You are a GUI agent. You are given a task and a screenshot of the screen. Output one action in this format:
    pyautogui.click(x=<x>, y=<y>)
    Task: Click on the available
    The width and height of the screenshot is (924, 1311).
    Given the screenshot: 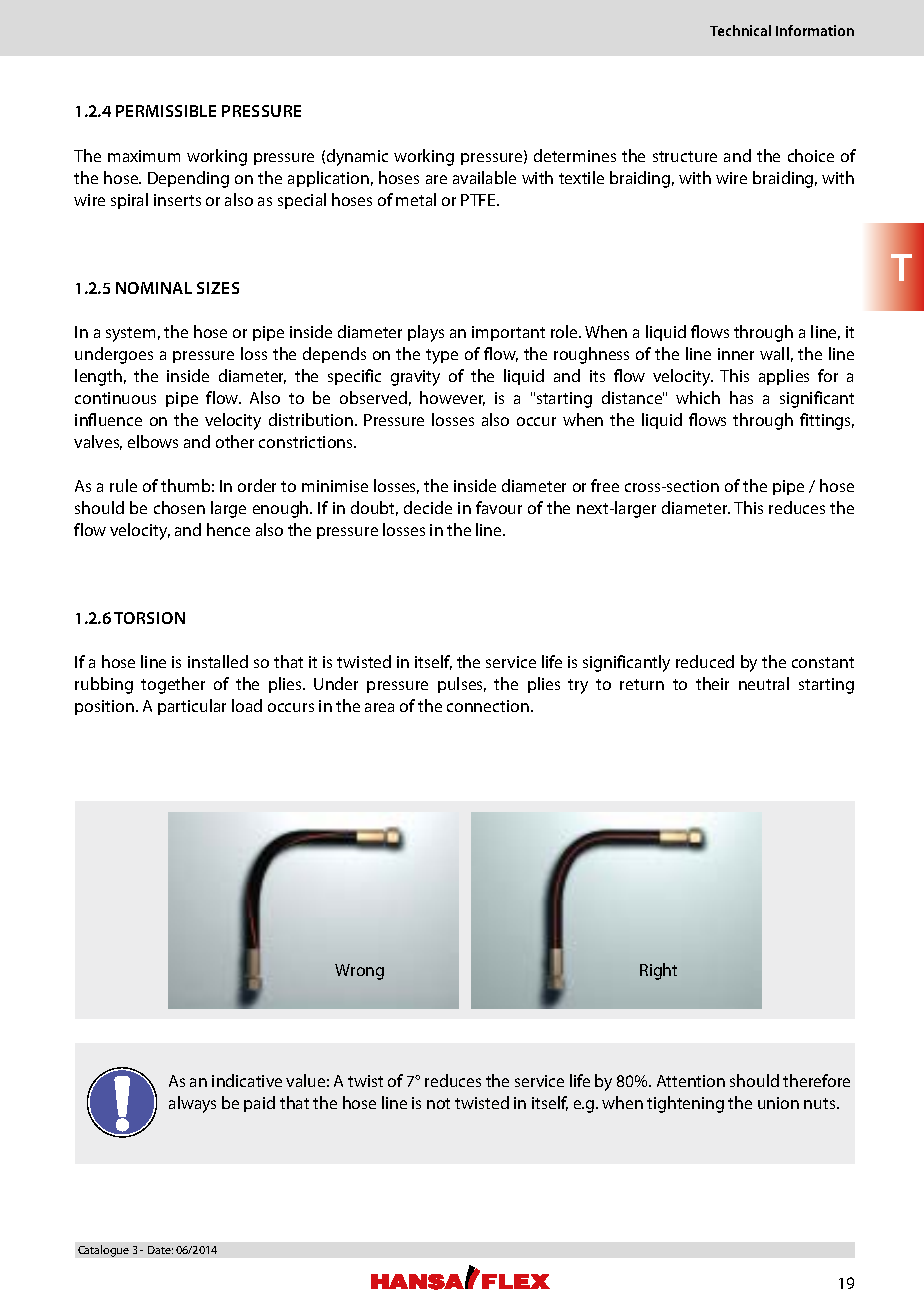 What is the action you would take?
    pyautogui.click(x=484, y=177)
